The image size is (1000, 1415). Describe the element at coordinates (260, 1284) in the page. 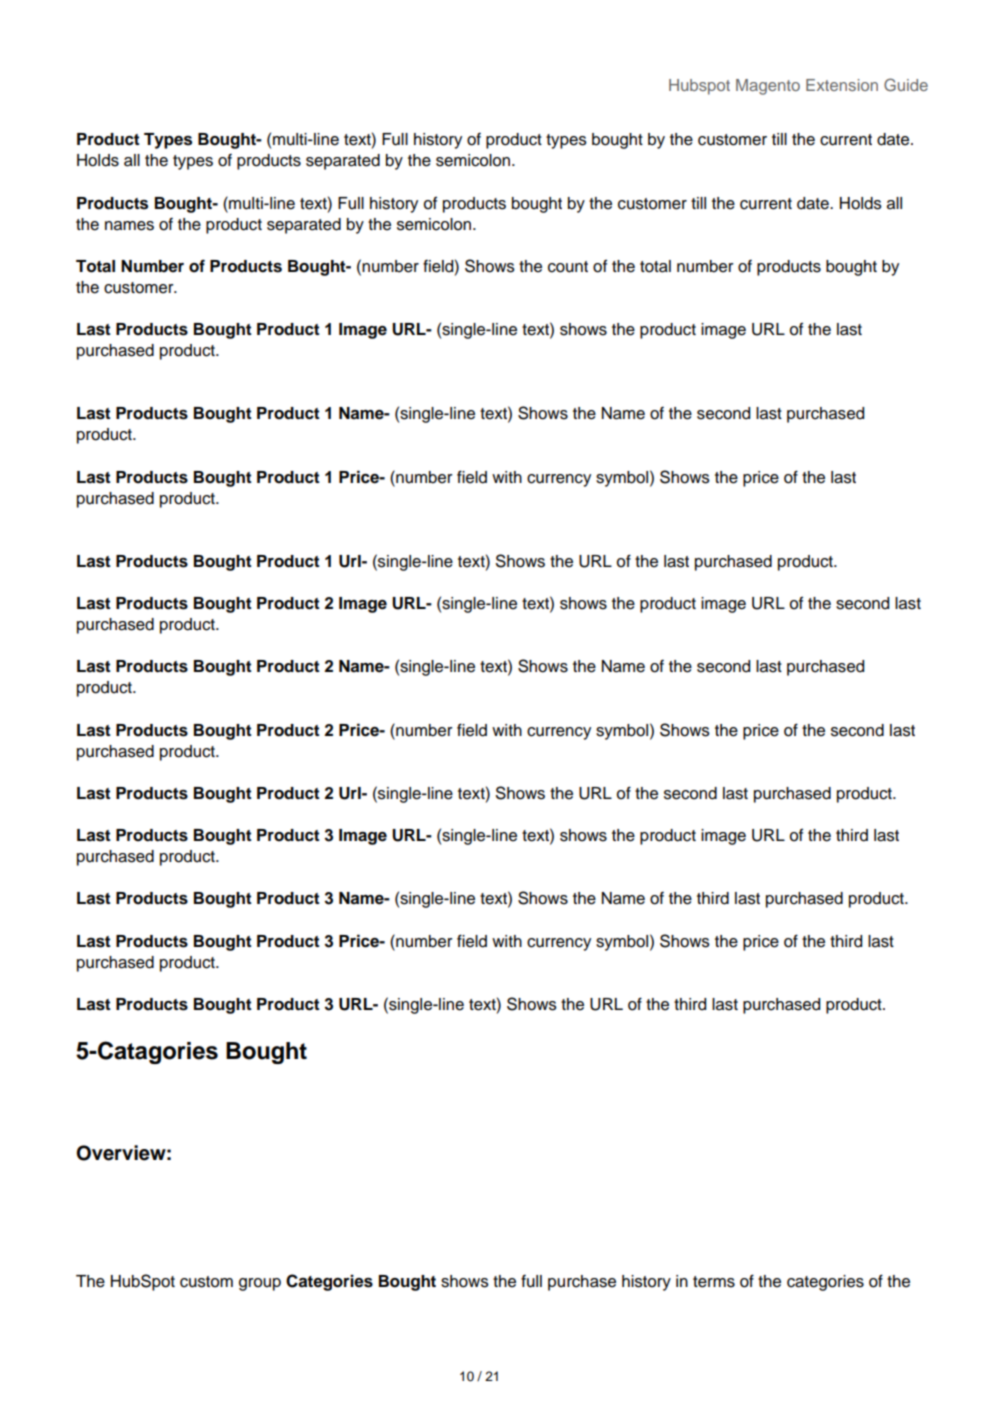

I see `group` at that location.
